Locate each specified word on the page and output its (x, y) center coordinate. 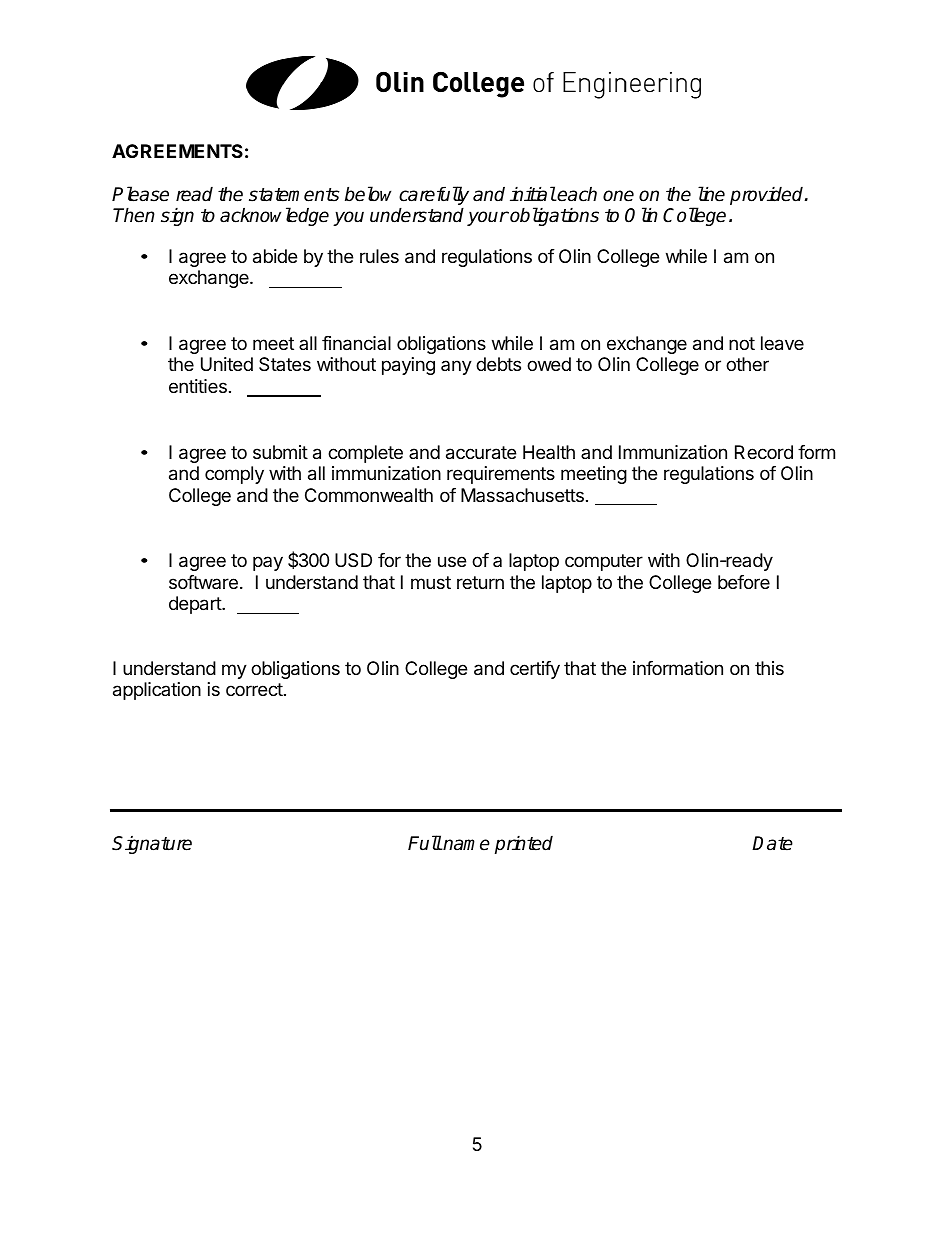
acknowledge (274, 216)
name (466, 845)
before (744, 582)
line (711, 194)
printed (524, 844)
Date (772, 843)
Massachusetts (522, 495)
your (488, 218)
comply (234, 475)
